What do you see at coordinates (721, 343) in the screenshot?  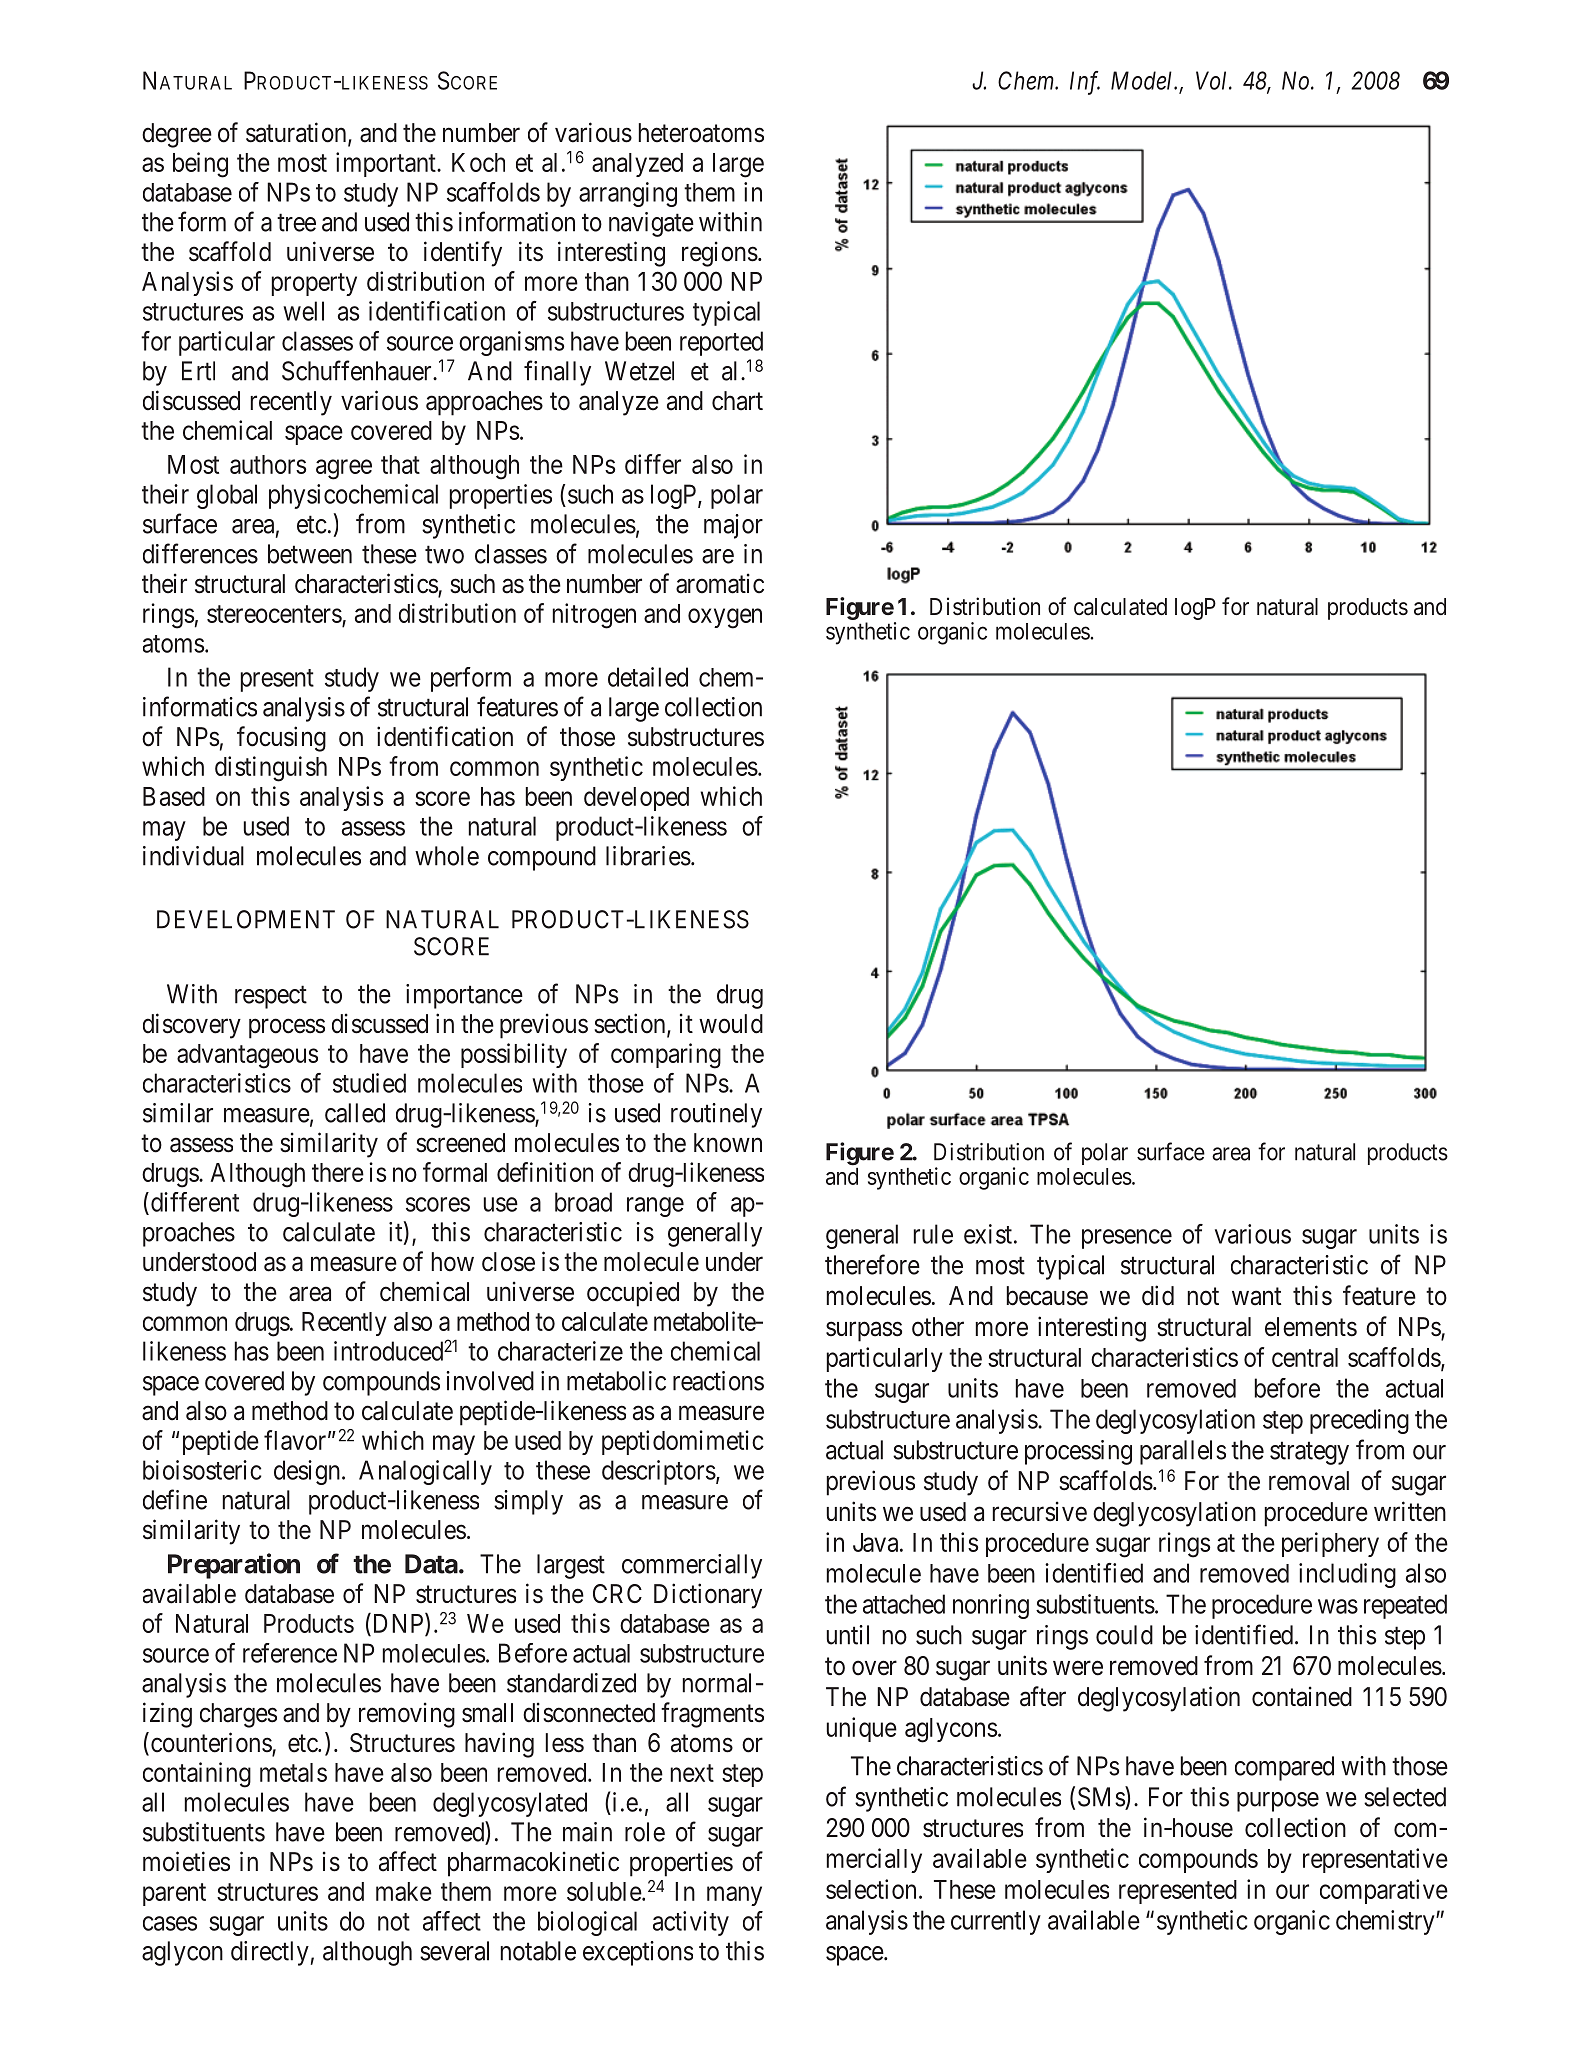 I see `reported` at bounding box center [721, 343].
